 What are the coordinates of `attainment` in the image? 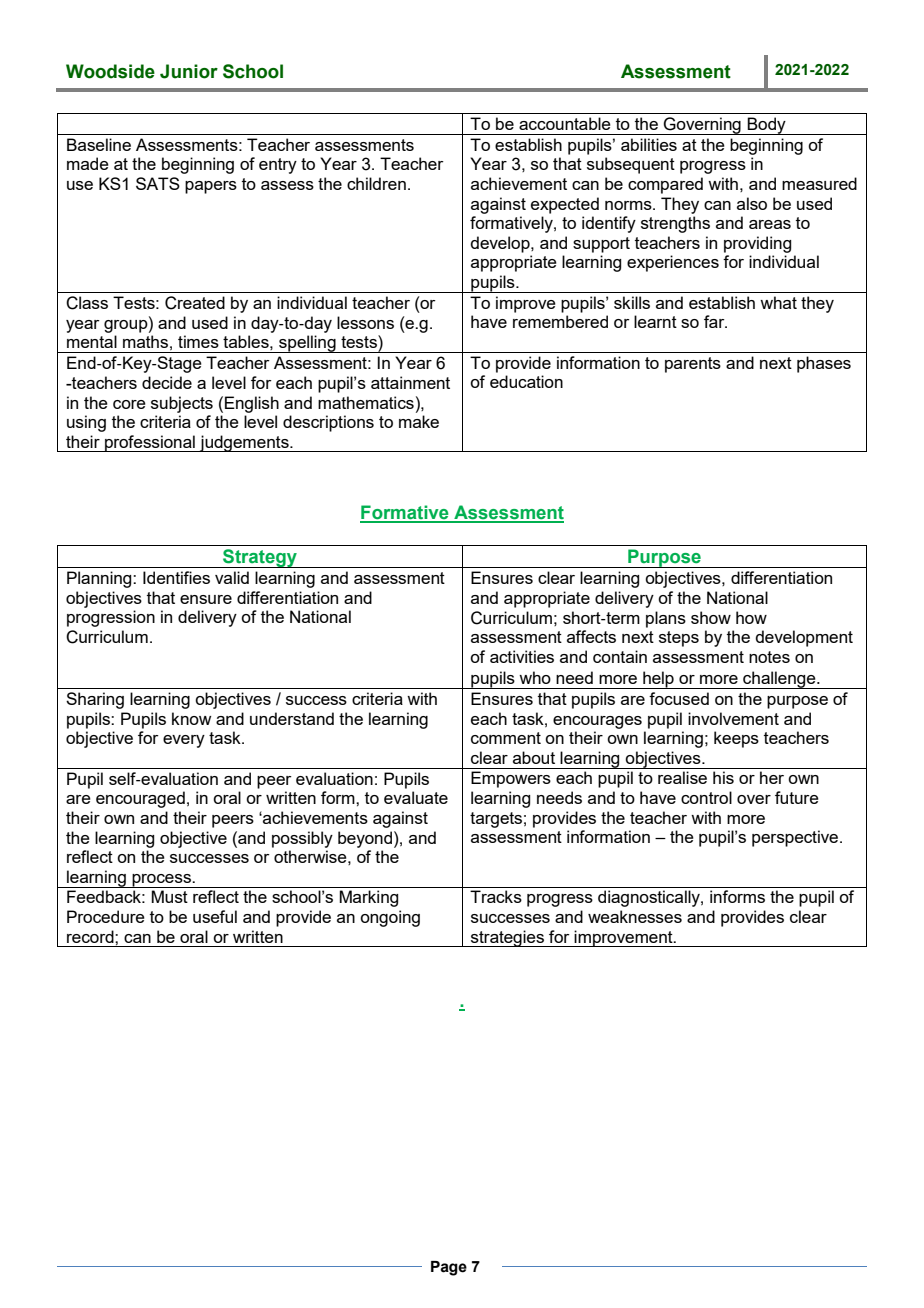 It's located at (410, 382).
